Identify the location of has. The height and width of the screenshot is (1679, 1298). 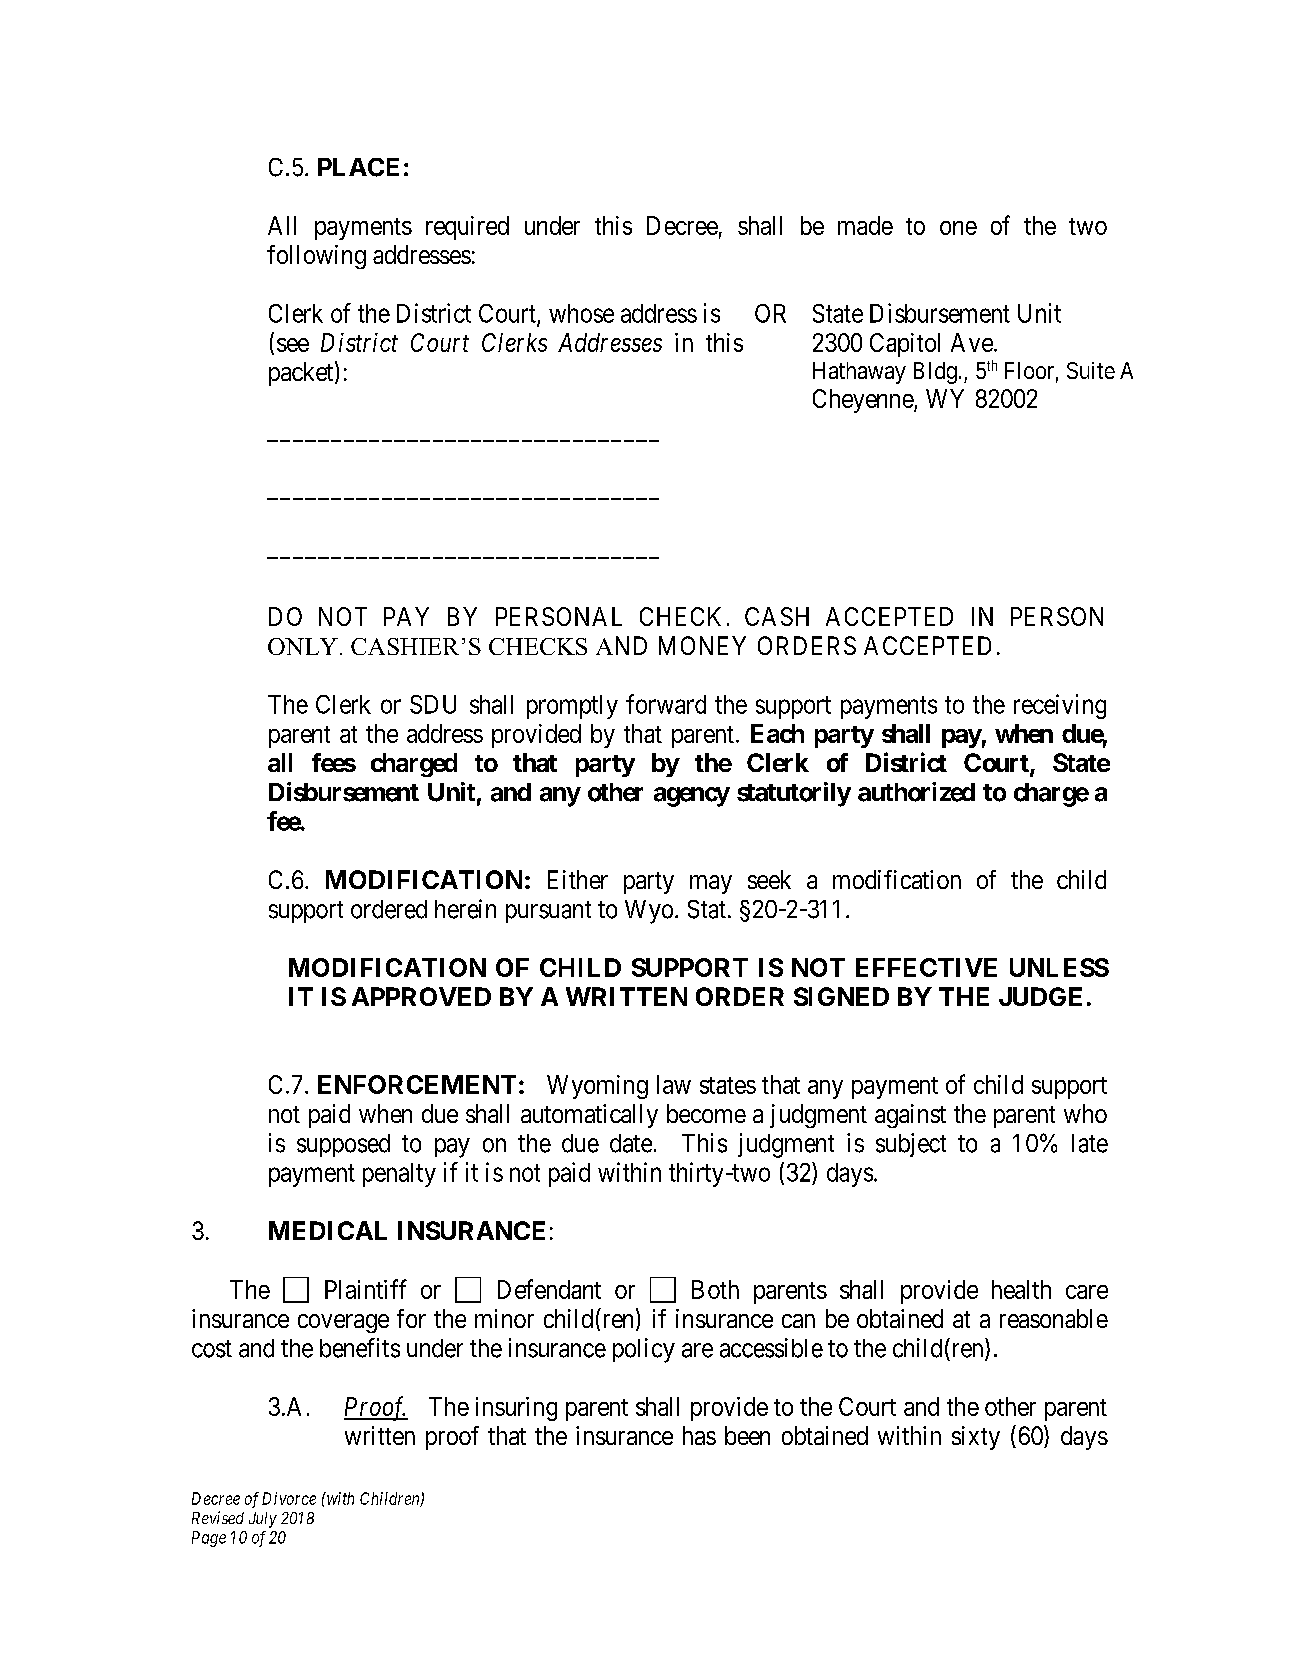
(699, 1435).
